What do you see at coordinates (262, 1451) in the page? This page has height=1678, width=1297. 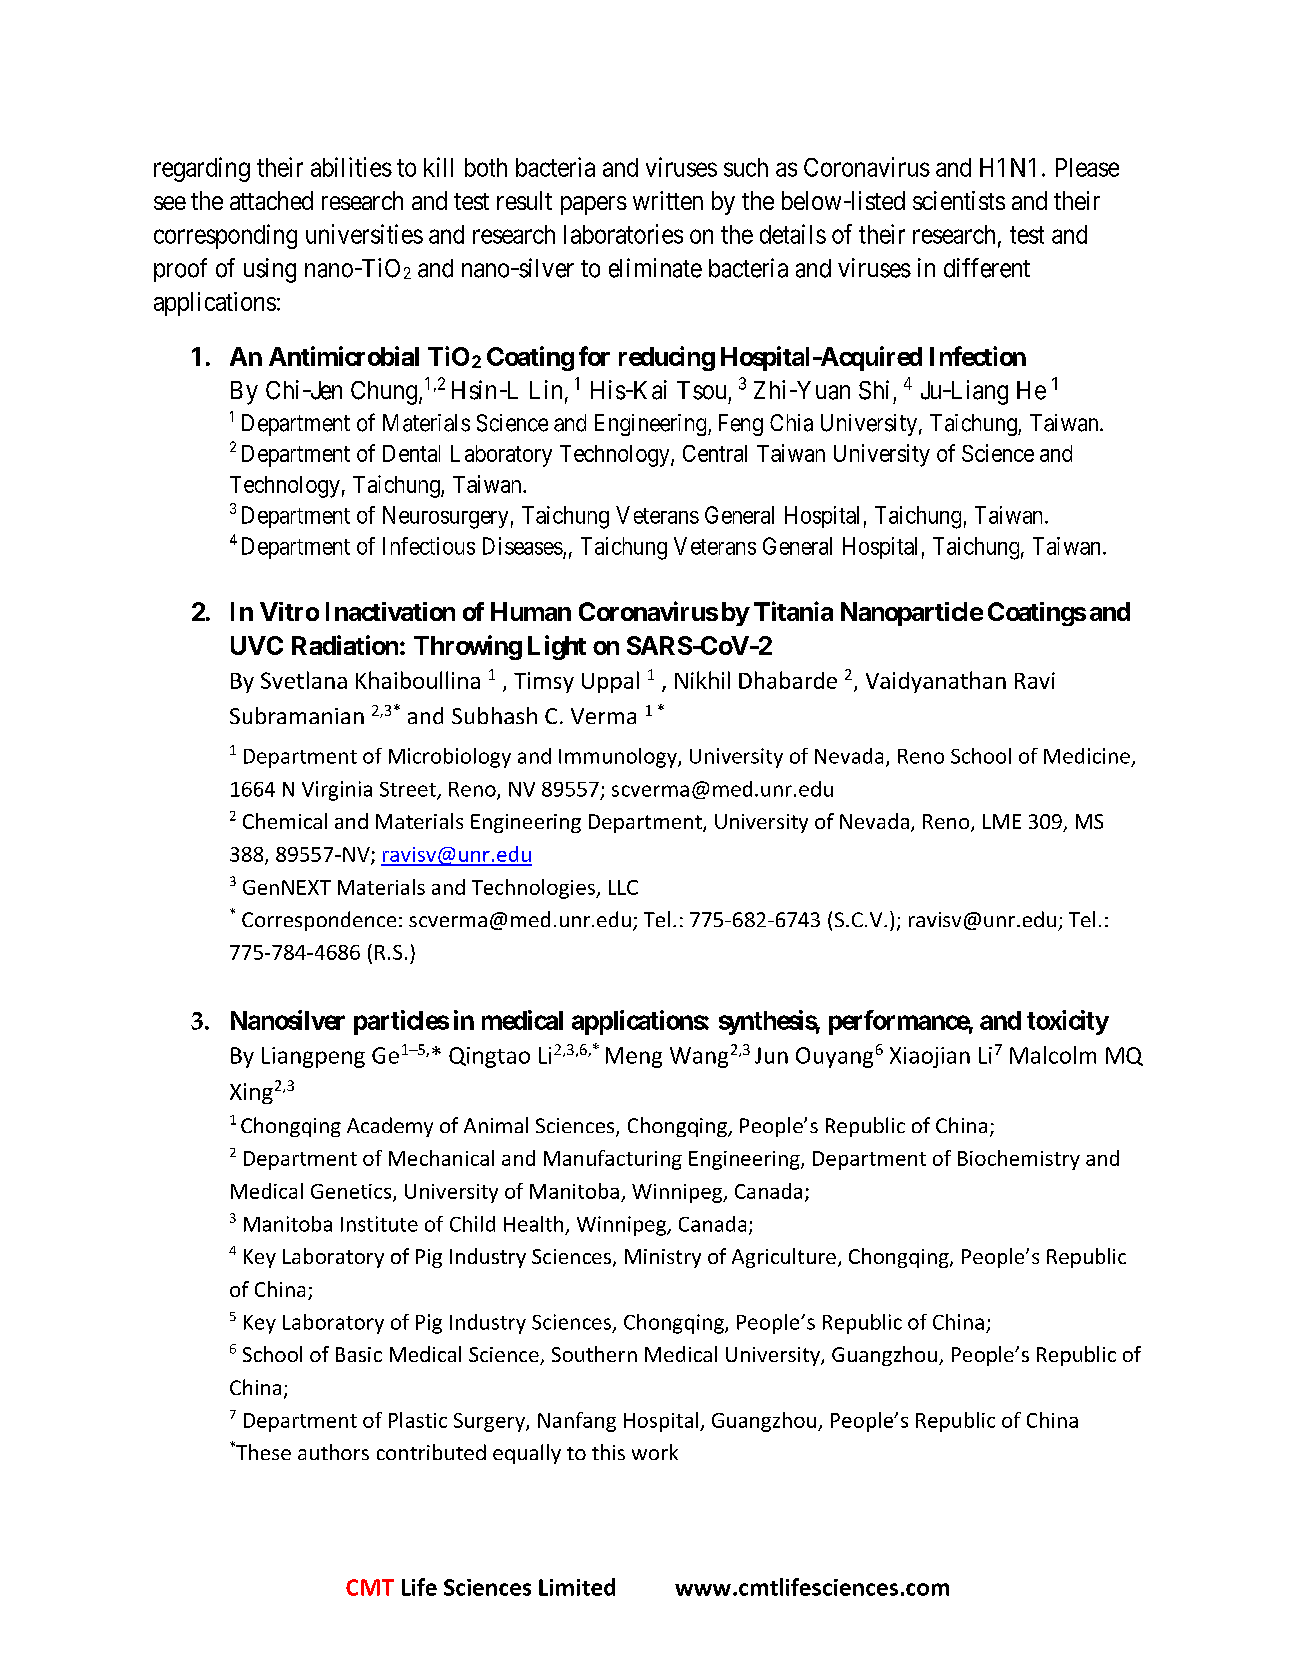 I see `These` at bounding box center [262, 1451].
